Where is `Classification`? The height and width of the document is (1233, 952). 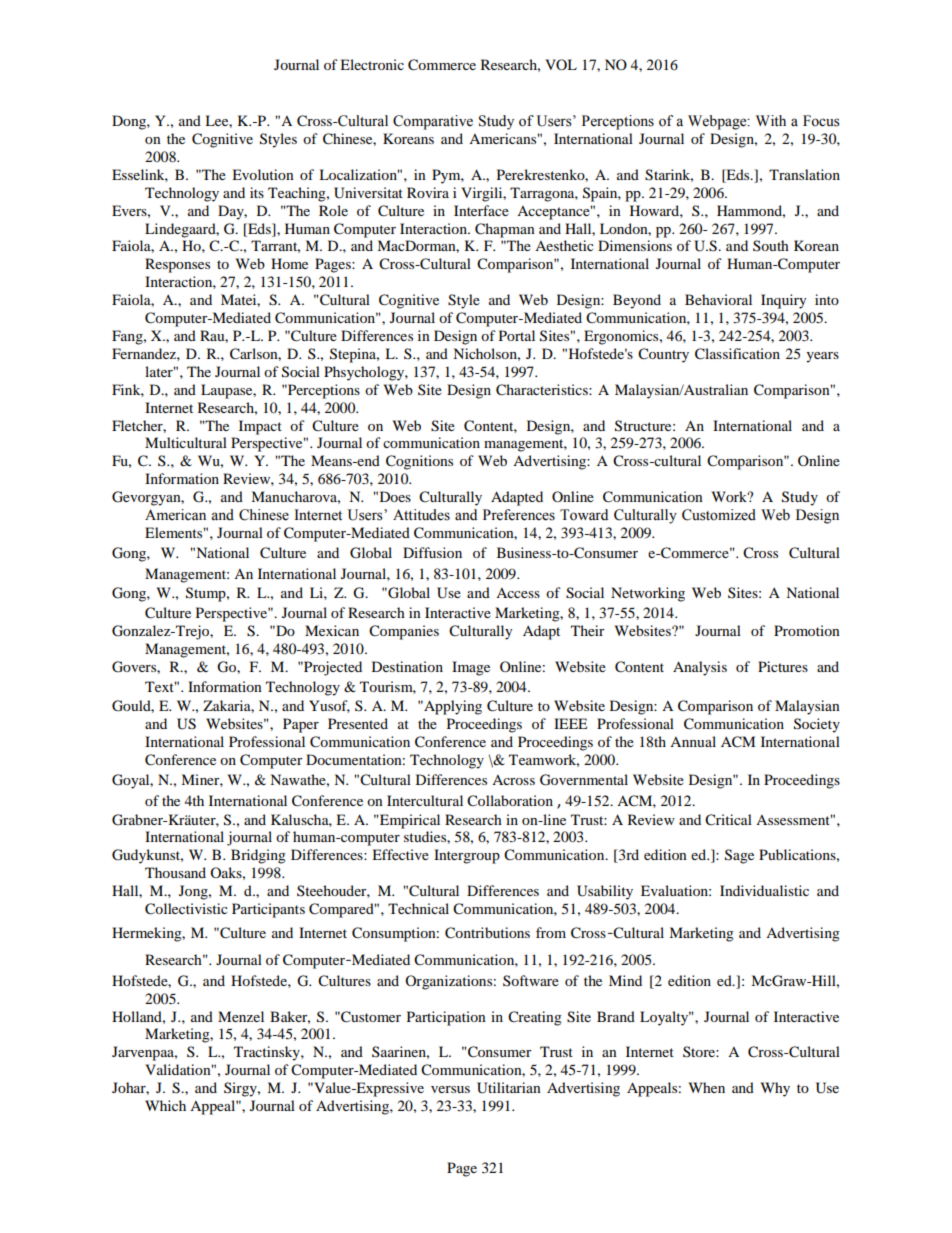
Classification is located at coordinates (737, 354).
